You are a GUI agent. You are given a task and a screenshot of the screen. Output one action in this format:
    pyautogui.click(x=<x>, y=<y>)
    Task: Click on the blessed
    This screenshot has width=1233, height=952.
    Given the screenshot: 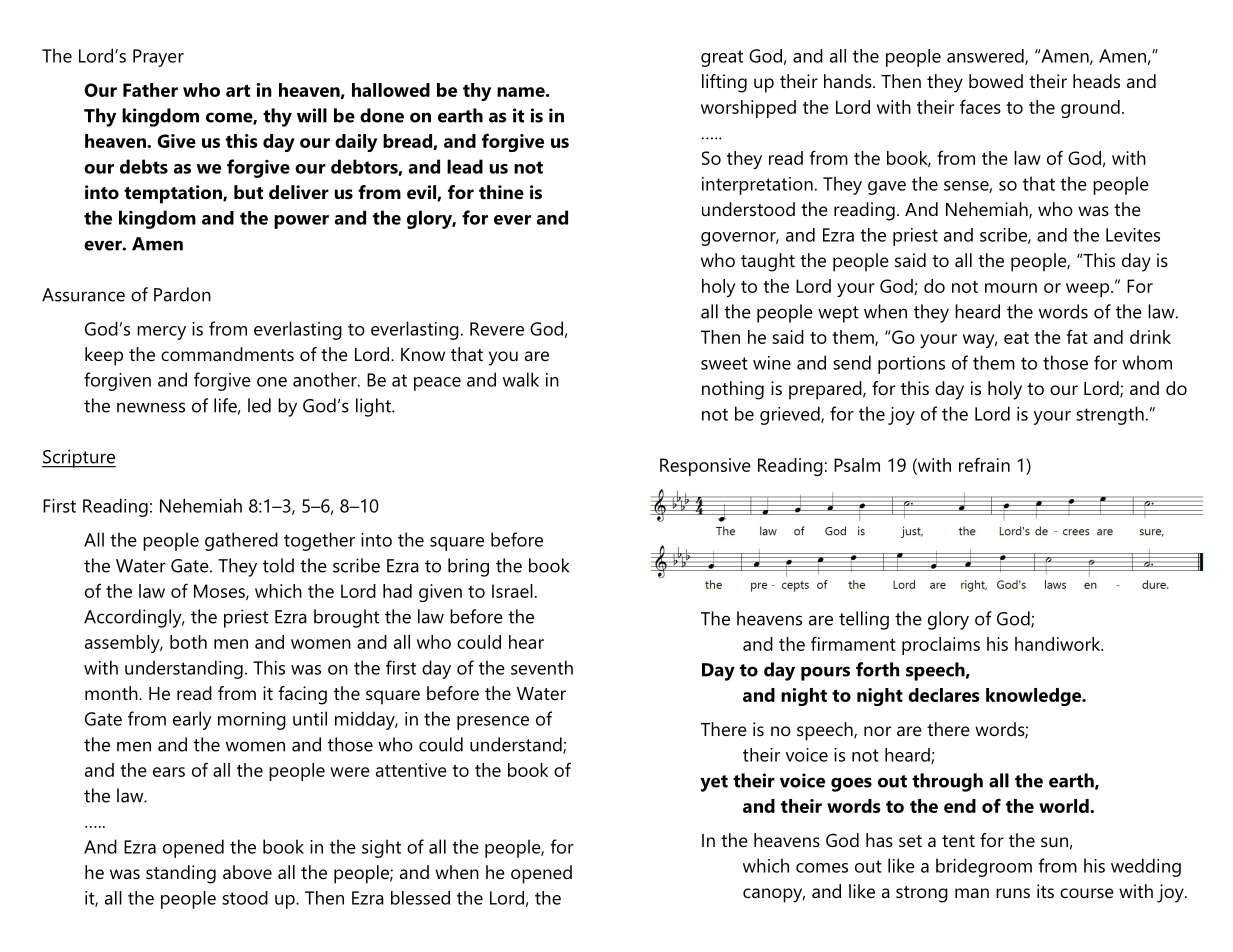 What is the action you would take?
    pyautogui.click(x=420, y=898)
